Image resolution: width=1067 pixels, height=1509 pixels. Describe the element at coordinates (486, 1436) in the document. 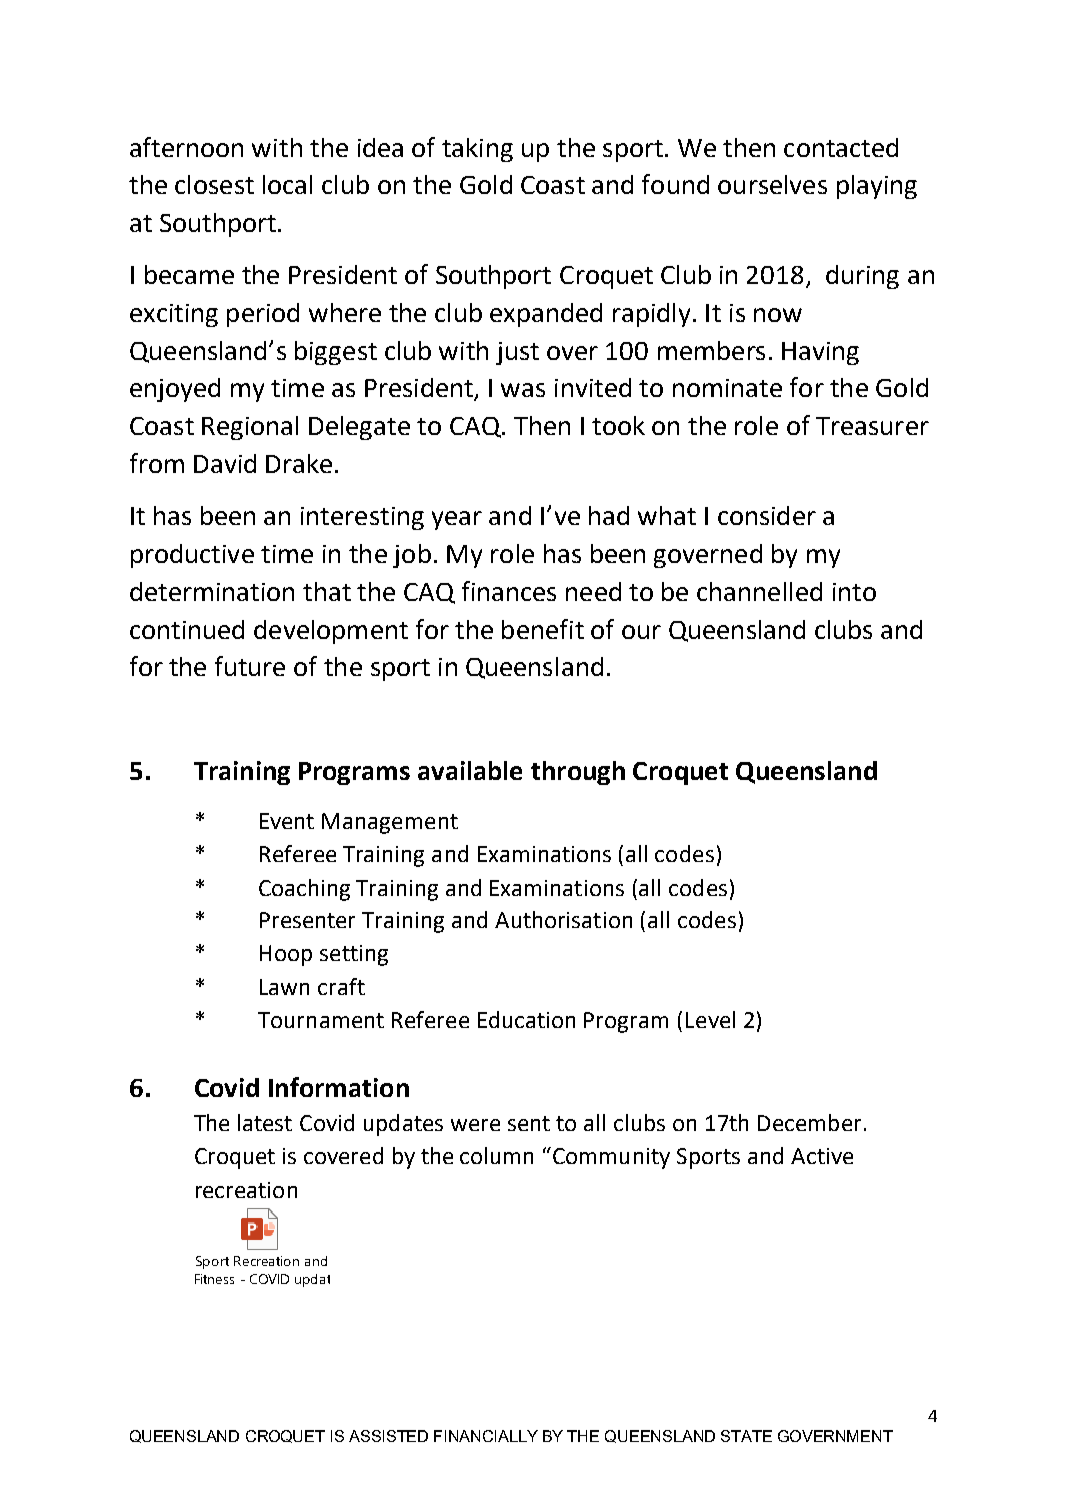

I see `FINANCIALLY` at that location.
